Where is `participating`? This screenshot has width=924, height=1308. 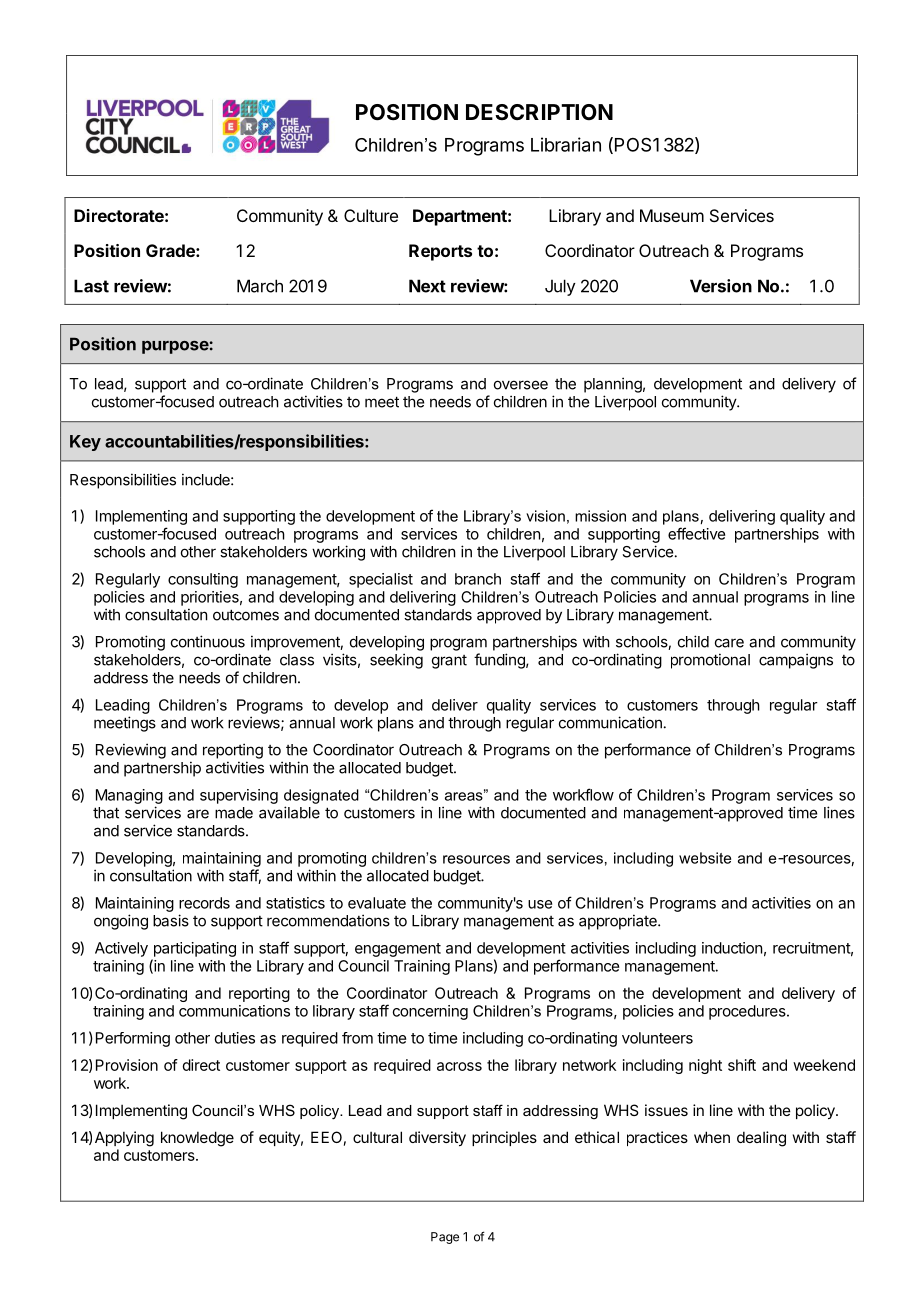
participating is located at coordinates (195, 949).
